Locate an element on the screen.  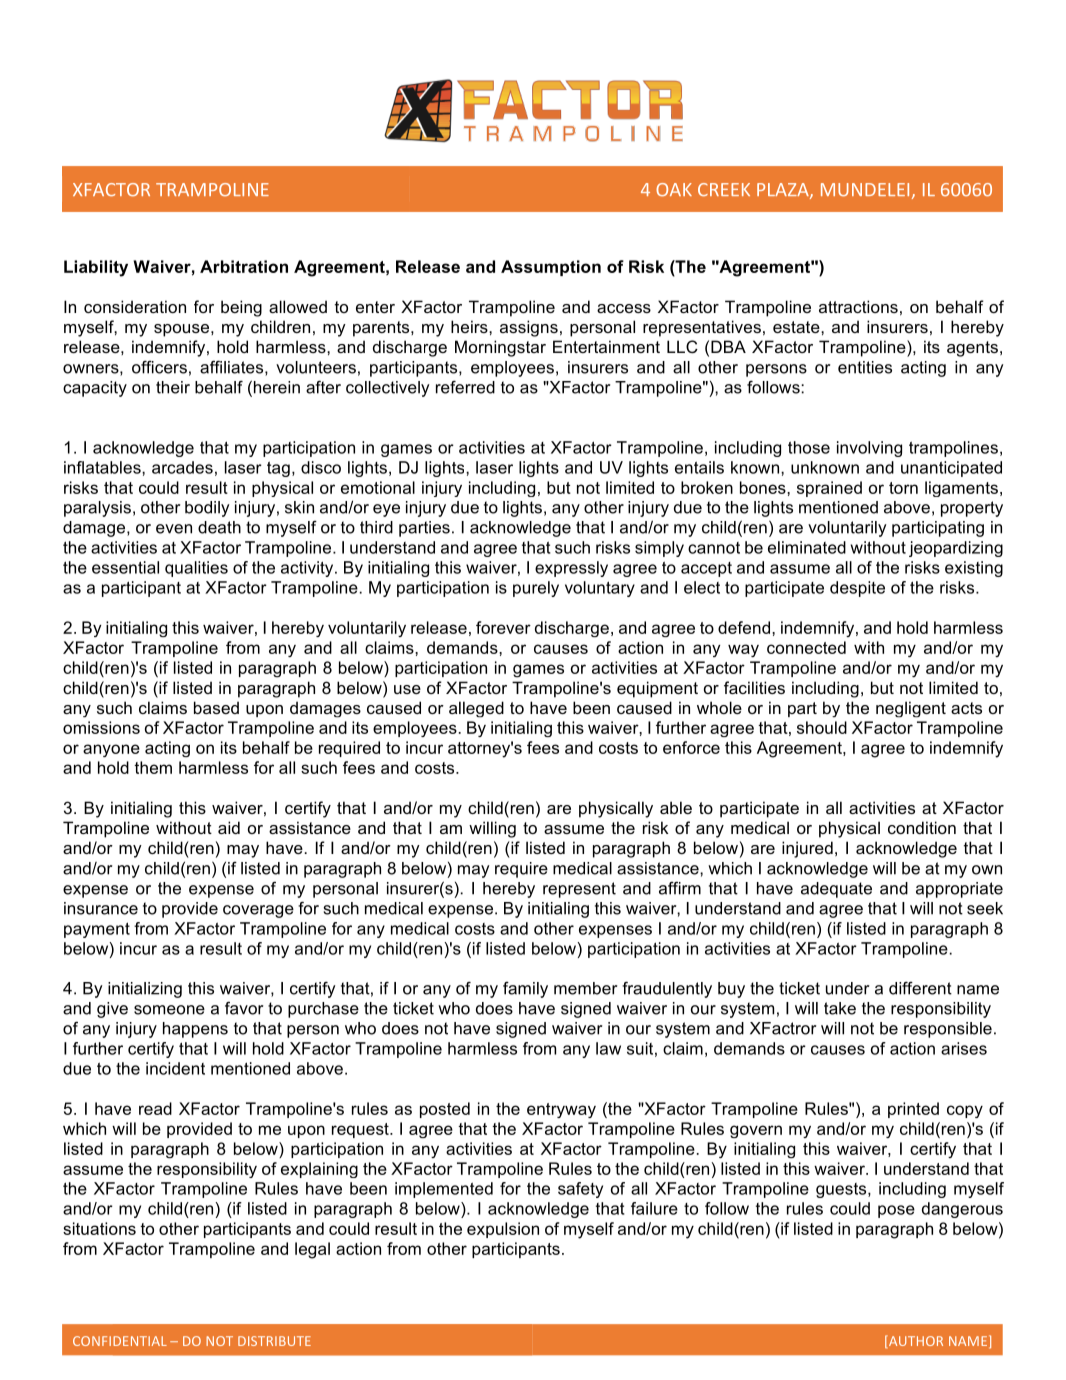
DISTRIBUTE is located at coordinates (274, 1341).
